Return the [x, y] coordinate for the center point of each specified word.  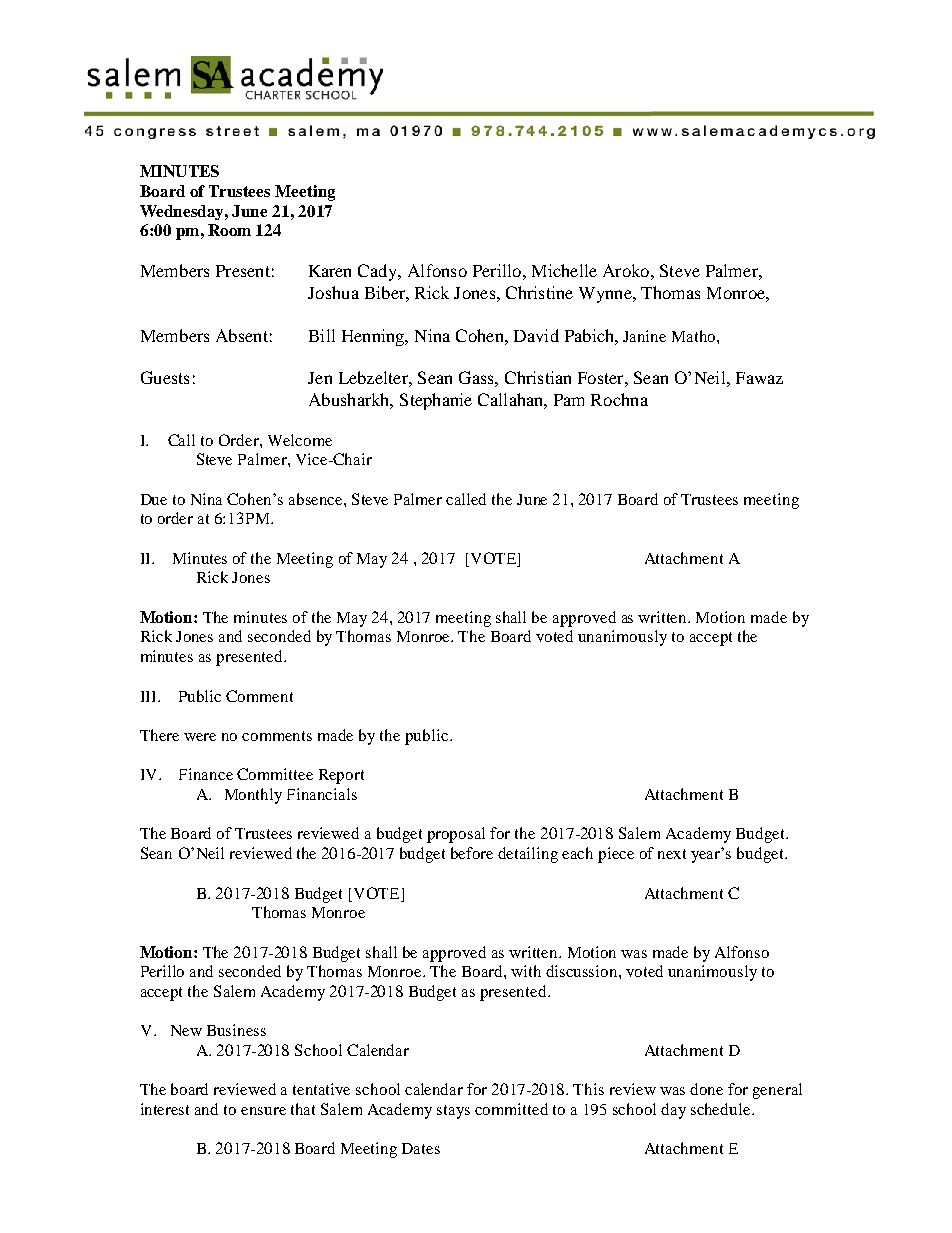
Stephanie [436, 401]
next [672, 854]
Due [154, 499]
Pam [569, 400]
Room [229, 230]
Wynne [606, 295]
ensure [263, 1111]
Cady [379, 272]
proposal [456, 835]
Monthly [253, 796]
